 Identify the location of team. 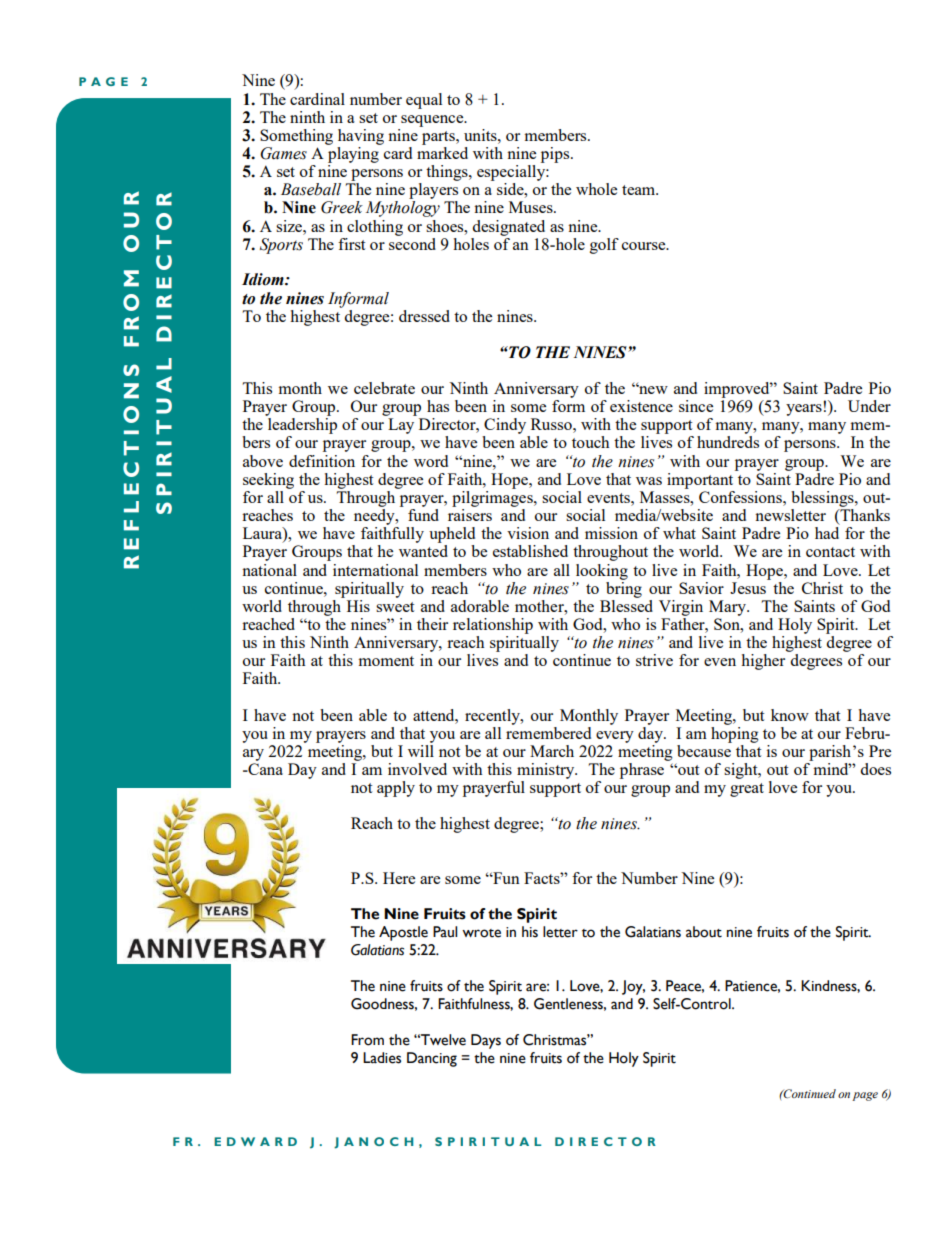
(640, 190).
